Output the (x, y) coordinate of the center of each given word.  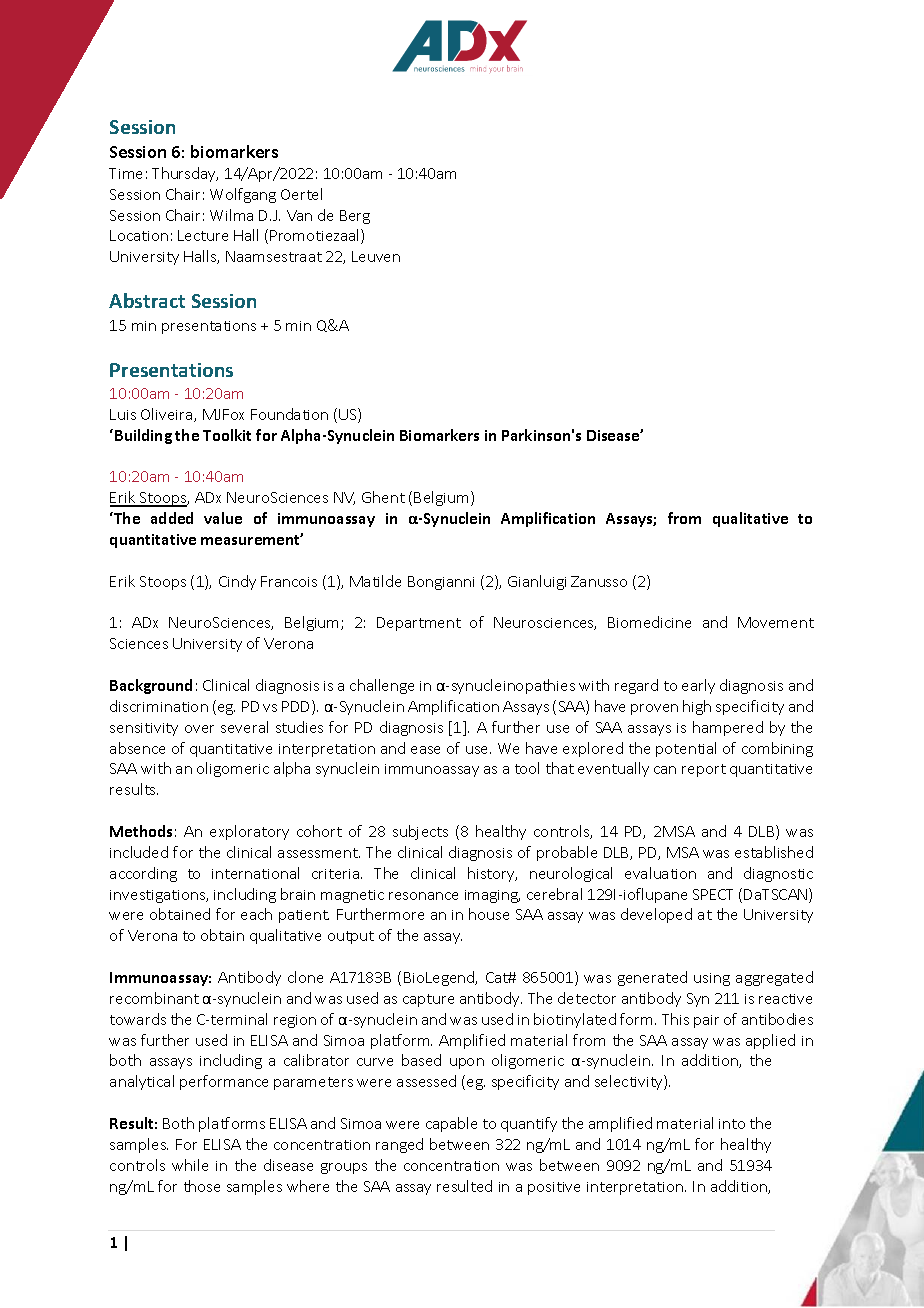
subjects (420, 832)
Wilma (231, 215)
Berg (355, 217)
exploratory (249, 832)
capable (451, 1124)
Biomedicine (649, 622)
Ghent (383, 497)
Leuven (376, 256)
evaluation (660, 873)
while (190, 1165)
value (223, 518)
